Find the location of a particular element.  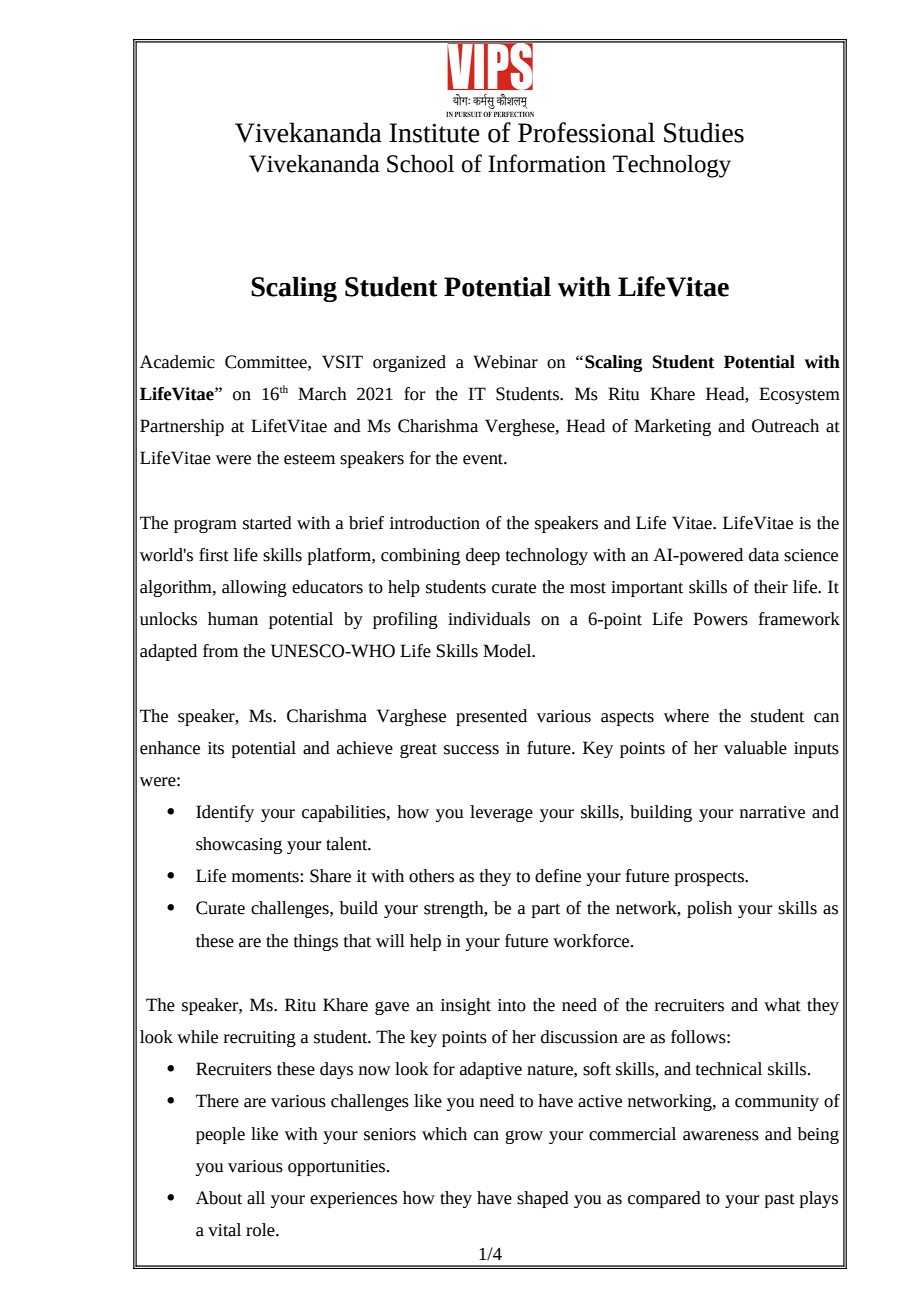

Information is located at coordinates (547, 163).
